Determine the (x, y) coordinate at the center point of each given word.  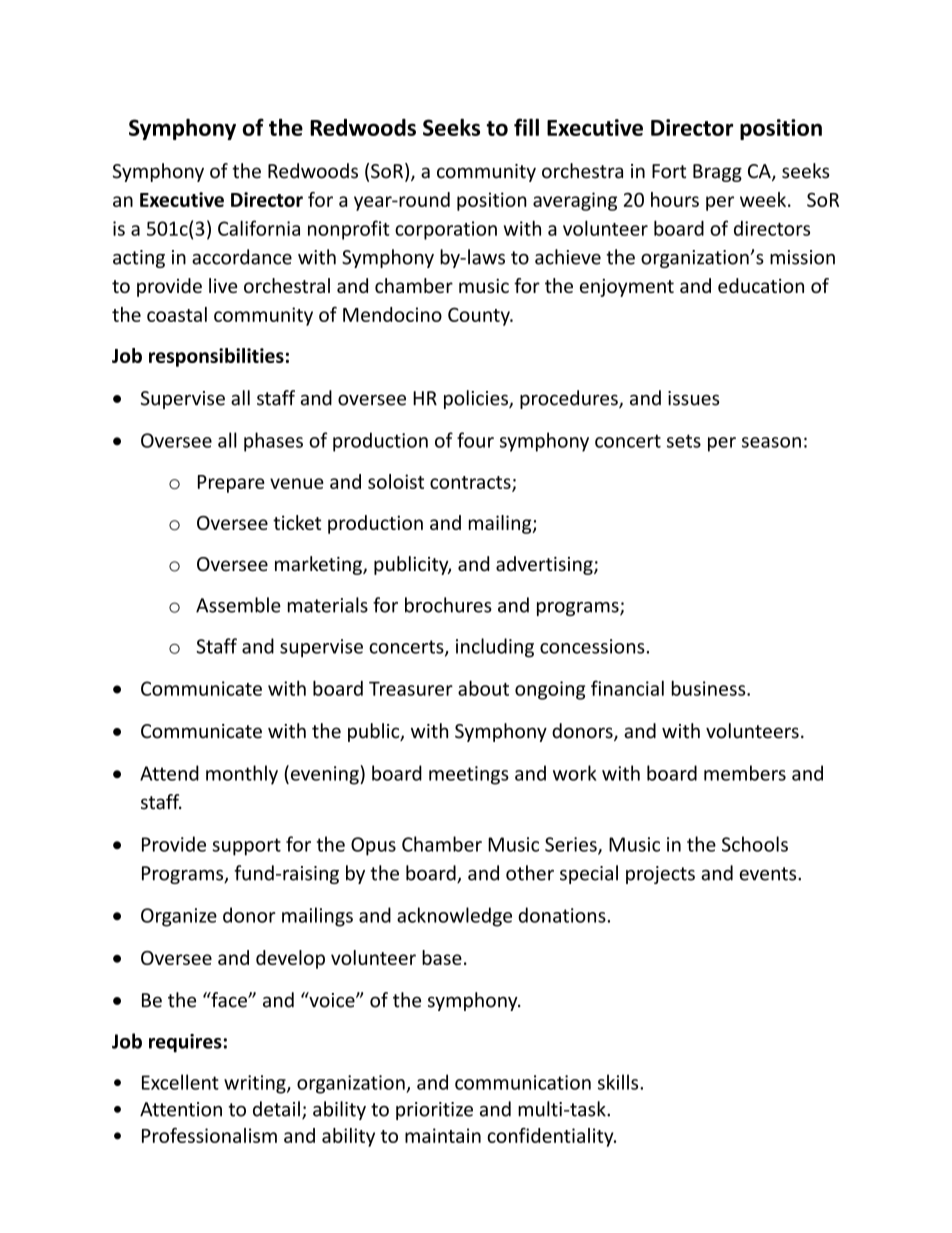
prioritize (434, 1111)
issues (694, 398)
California (259, 228)
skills (619, 1082)
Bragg (717, 173)
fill (526, 127)
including (495, 648)
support (247, 847)
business (710, 688)
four (475, 440)
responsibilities (216, 357)
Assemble (238, 605)
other (530, 873)
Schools (755, 844)
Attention (181, 1109)
